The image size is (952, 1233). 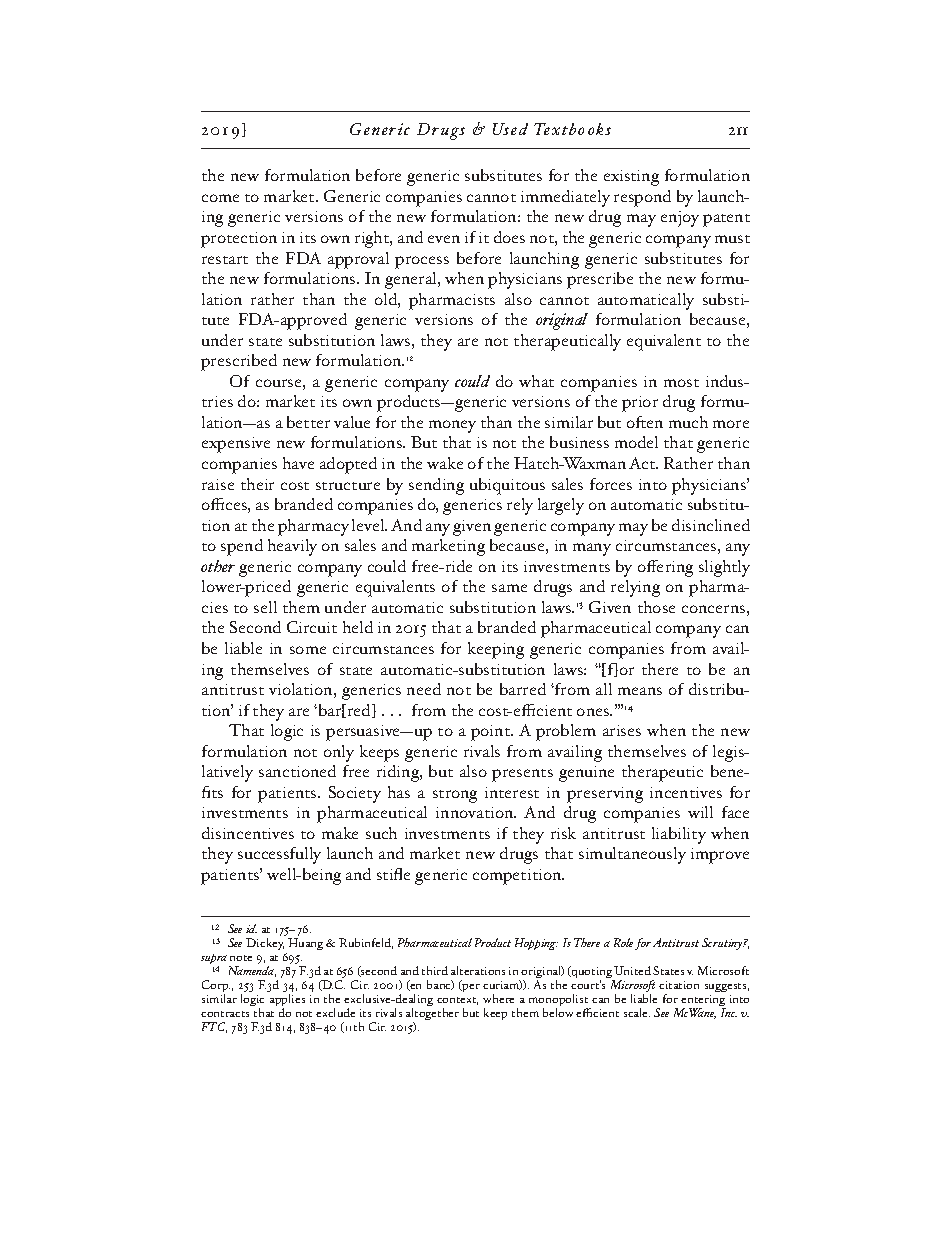 What do you see at coordinates (457, 1001) in the screenshot?
I see `context` at bounding box center [457, 1001].
